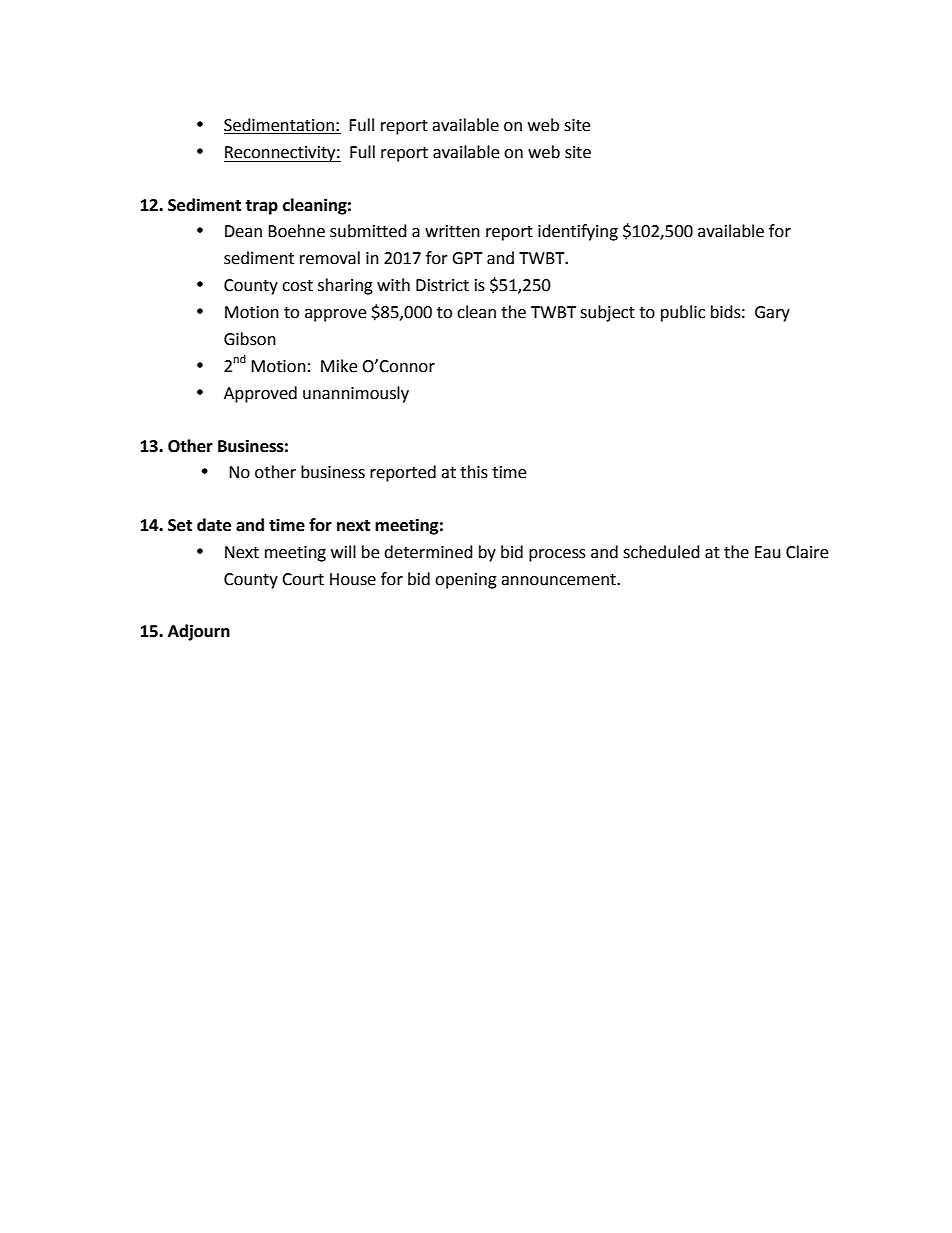  I want to click on Eau, so click(768, 552).
